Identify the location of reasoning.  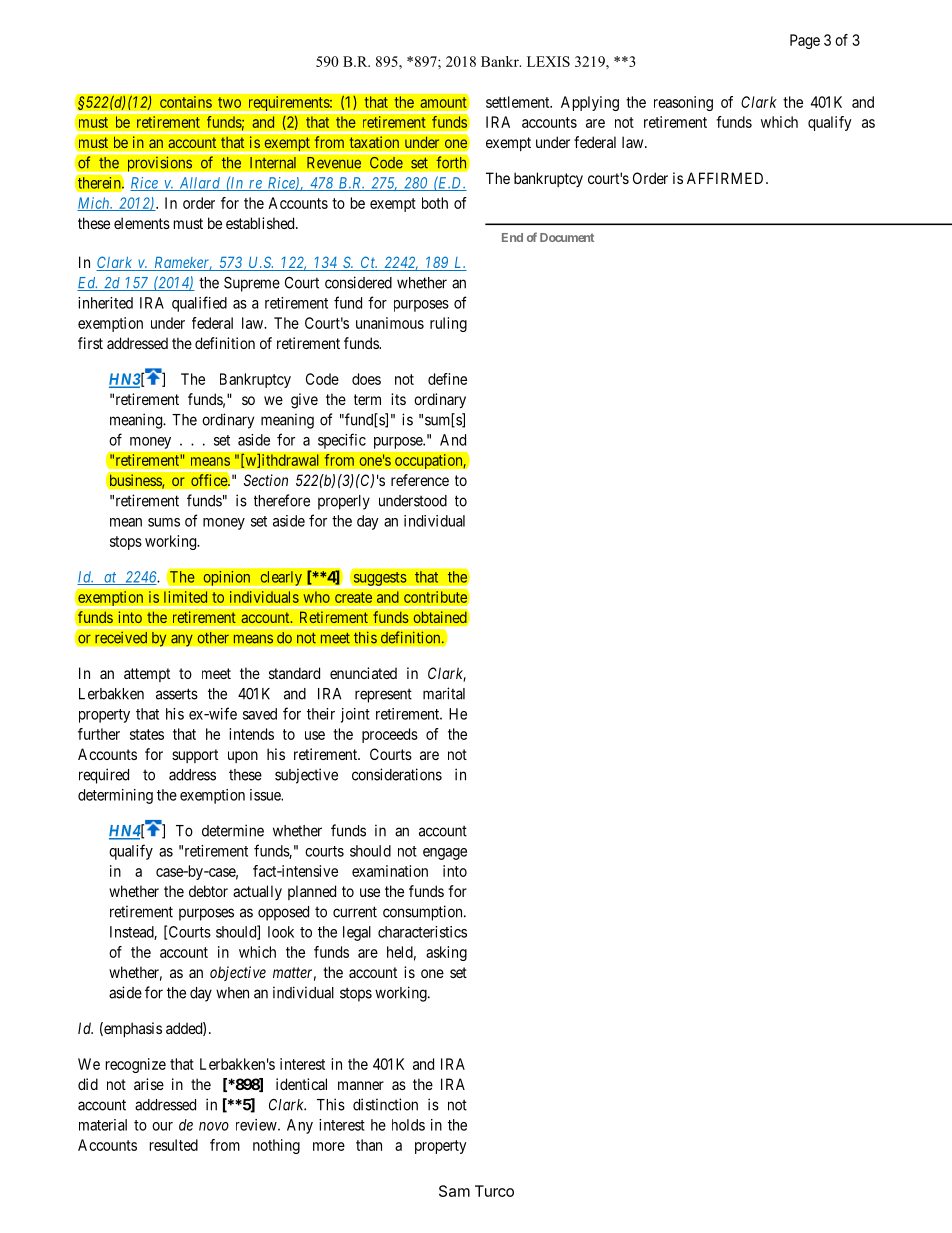
(683, 103).
